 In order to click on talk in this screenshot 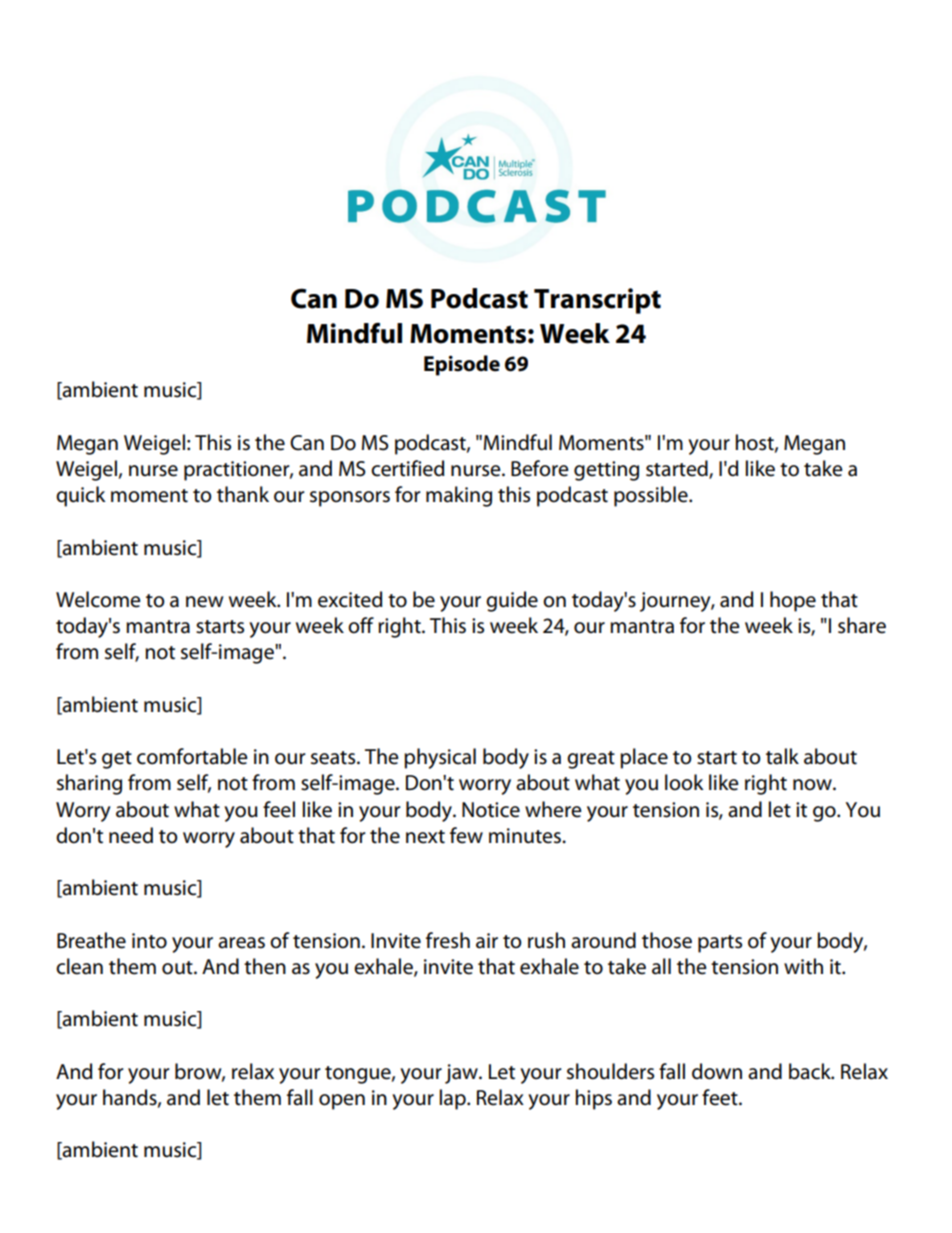, I will do `click(782, 756)`.
